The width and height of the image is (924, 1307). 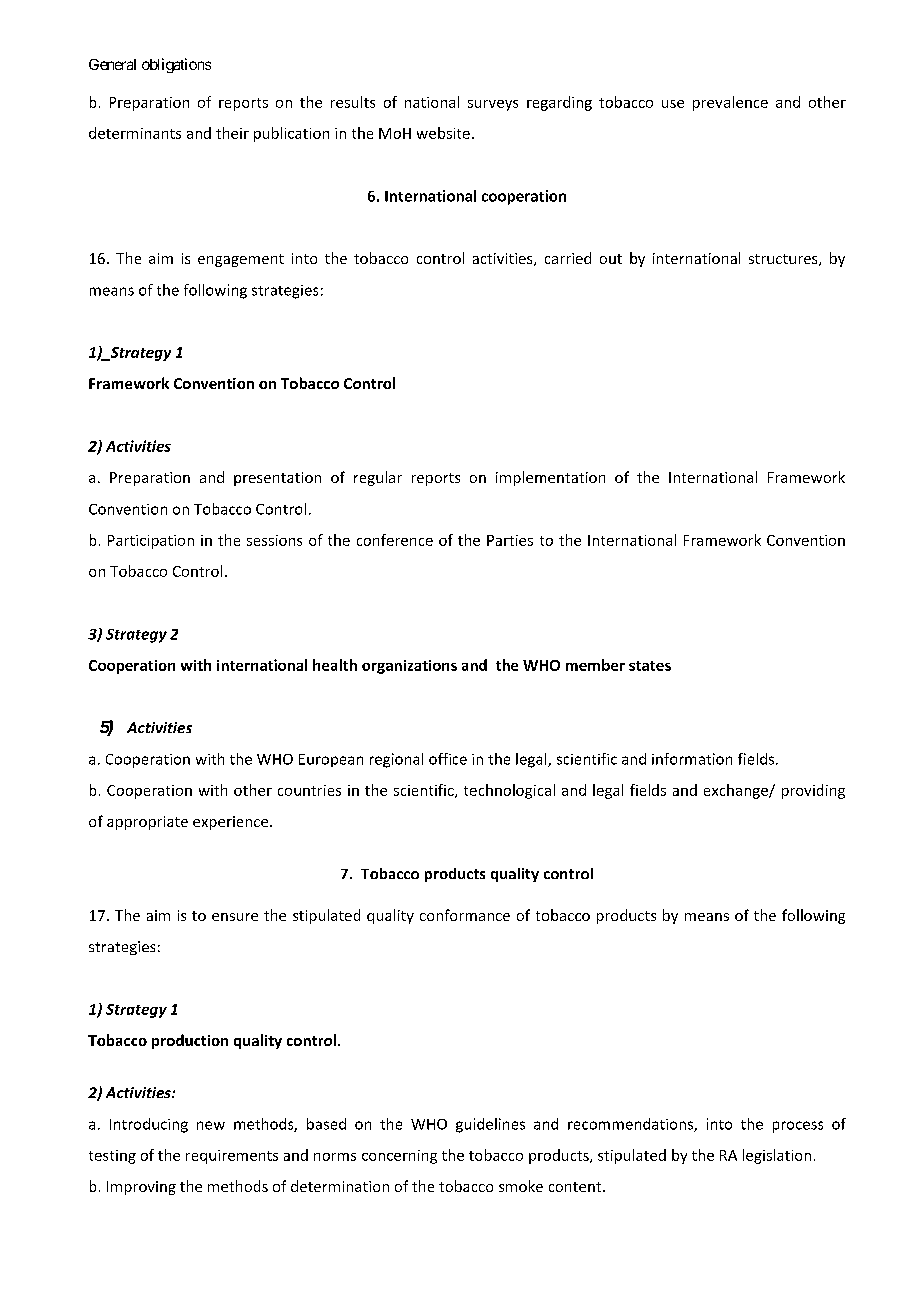 What do you see at coordinates (151, 542) in the image?
I see `Participation` at bounding box center [151, 542].
